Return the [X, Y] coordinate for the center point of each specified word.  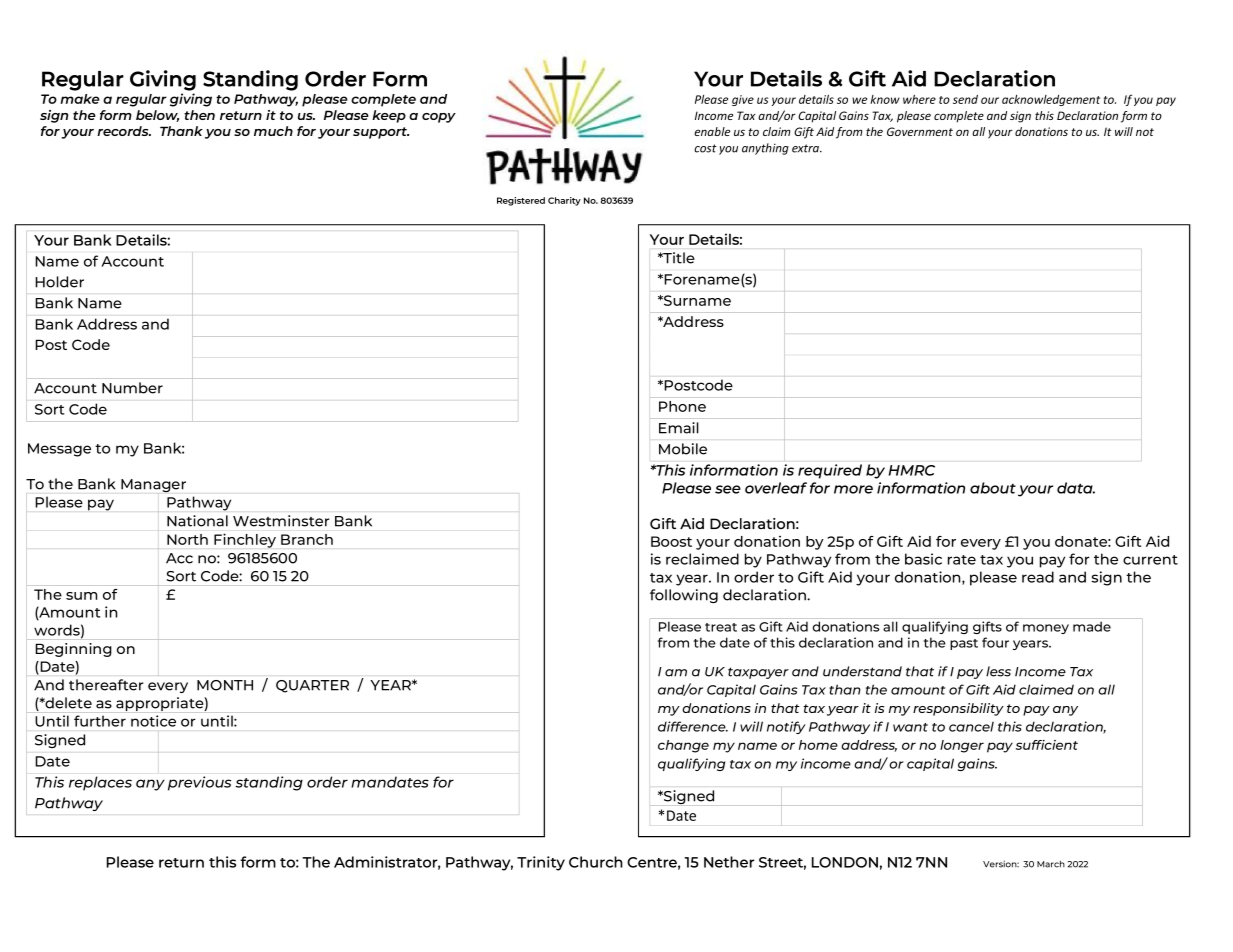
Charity [564, 201]
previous [199, 783]
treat [721, 627]
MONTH [225, 685]
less [998, 671]
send [965, 99]
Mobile [683, 449]
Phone [682, 406]
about [993, 488]
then [199, 115]
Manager [153, 486]
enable [712, 131]
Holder [59, 282]
